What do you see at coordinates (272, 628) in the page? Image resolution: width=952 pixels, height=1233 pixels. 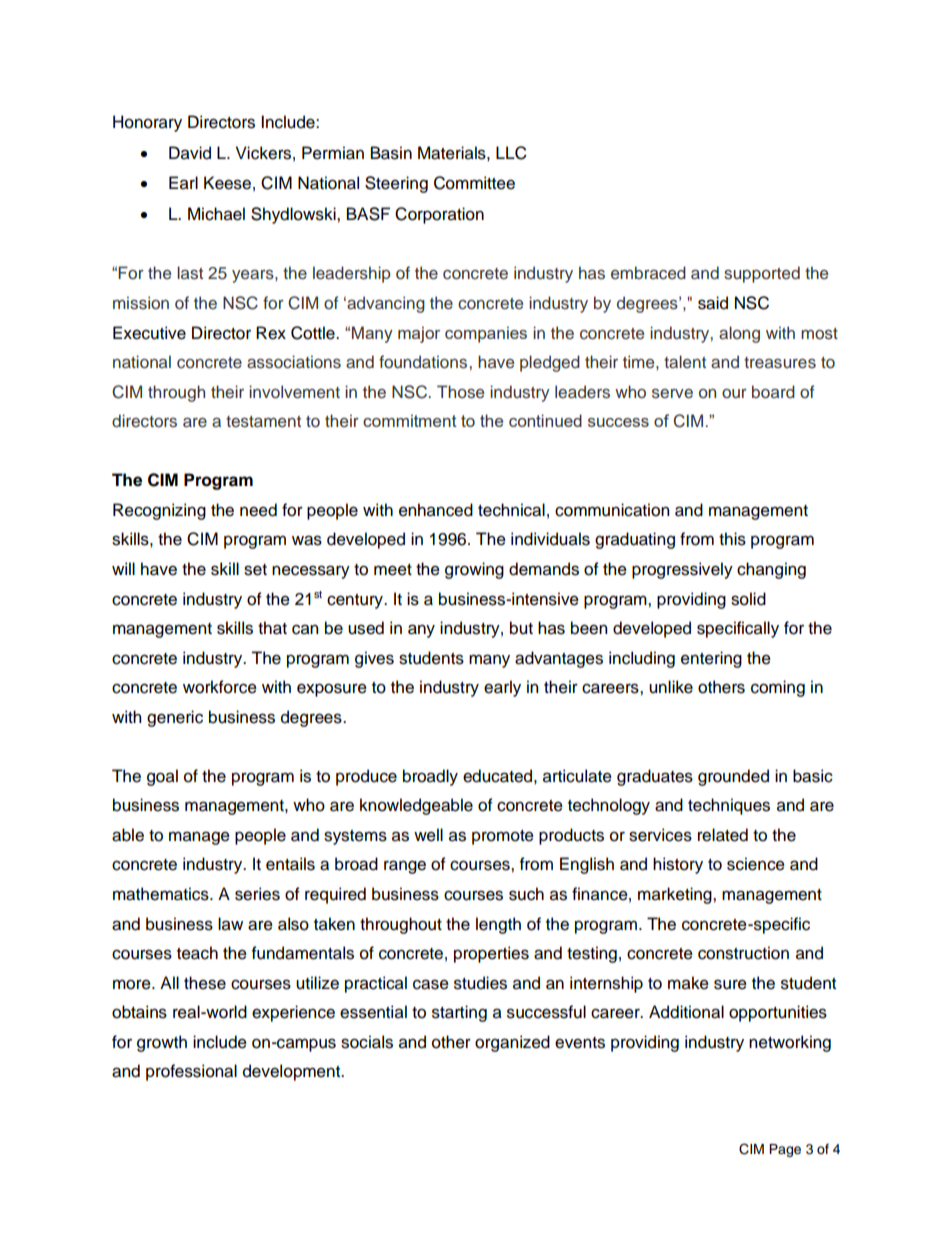 I see `that` at bounding box center [272, 628].
